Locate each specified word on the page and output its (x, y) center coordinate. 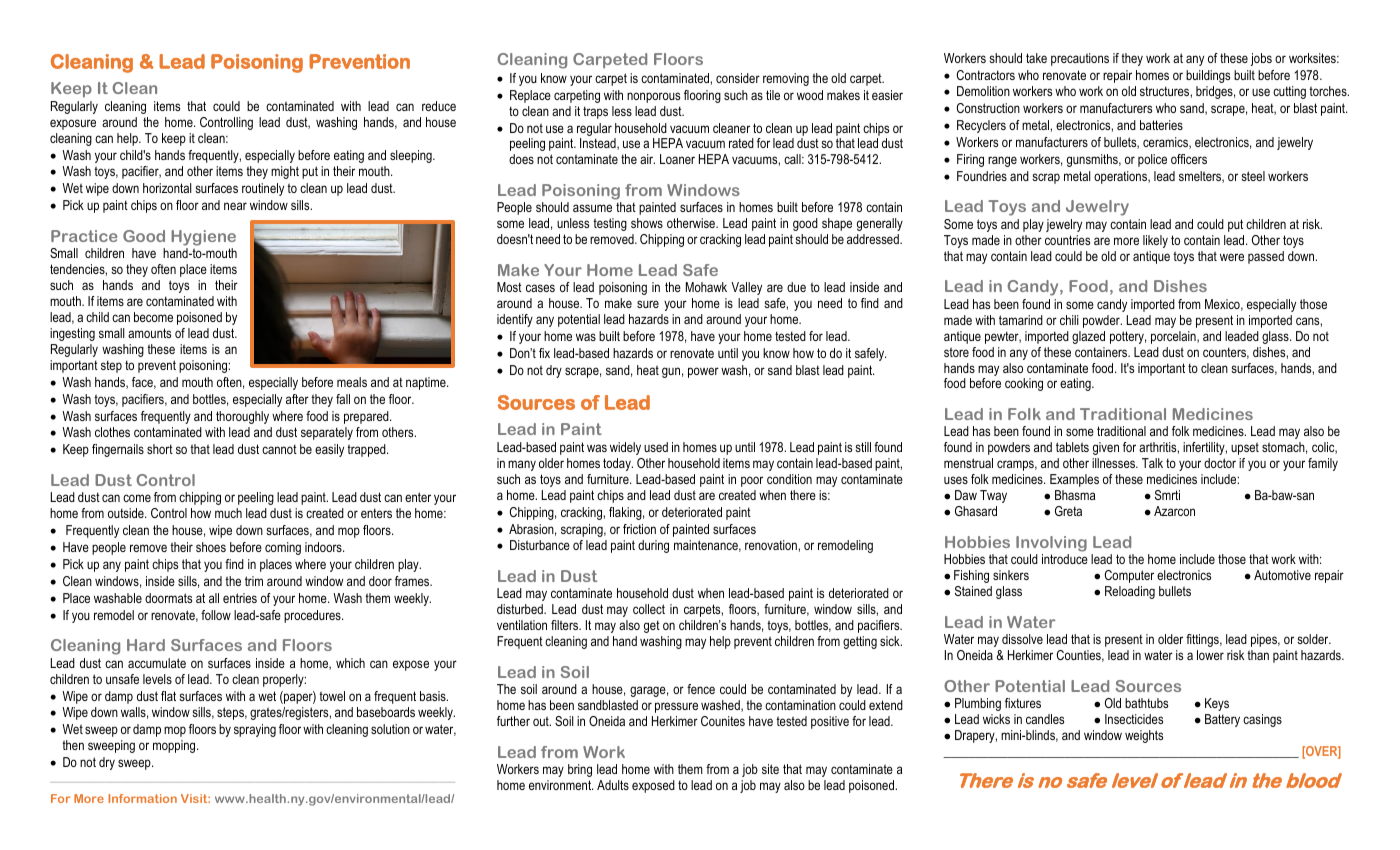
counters (1226, 353)
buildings (1208, 76)
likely (1155, 241)
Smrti (1167, 495)
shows (647, 223)
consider (738, 78)
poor (752, 481)
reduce (439, 106)
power (703, 372)
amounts (149, 333)
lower (1210, 655)
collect (649, 609)
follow (216, 615)
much (228, 513)
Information (142, 798)
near (235, 206)
